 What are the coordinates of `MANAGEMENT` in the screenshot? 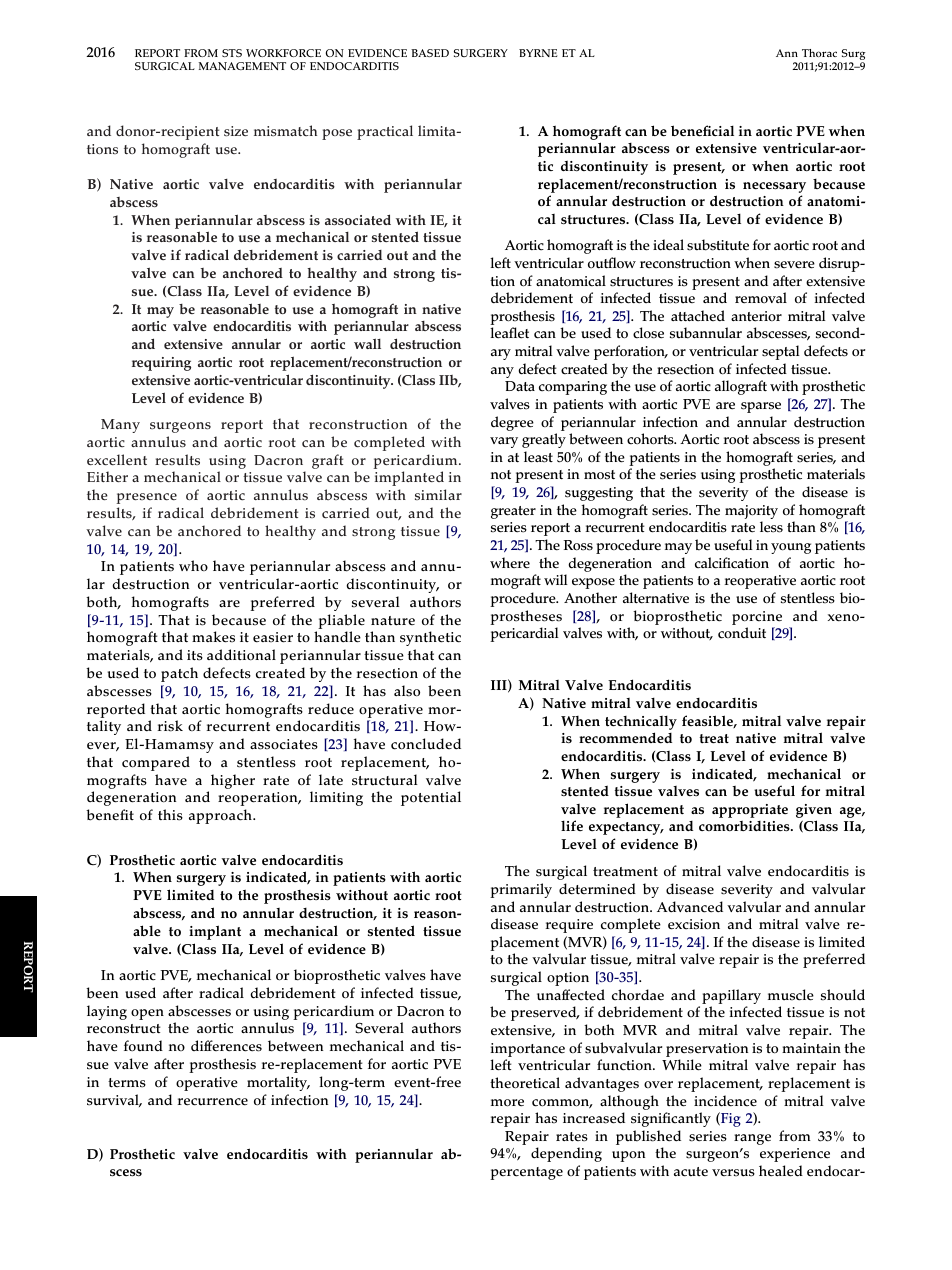 It's located at (242, 66).
